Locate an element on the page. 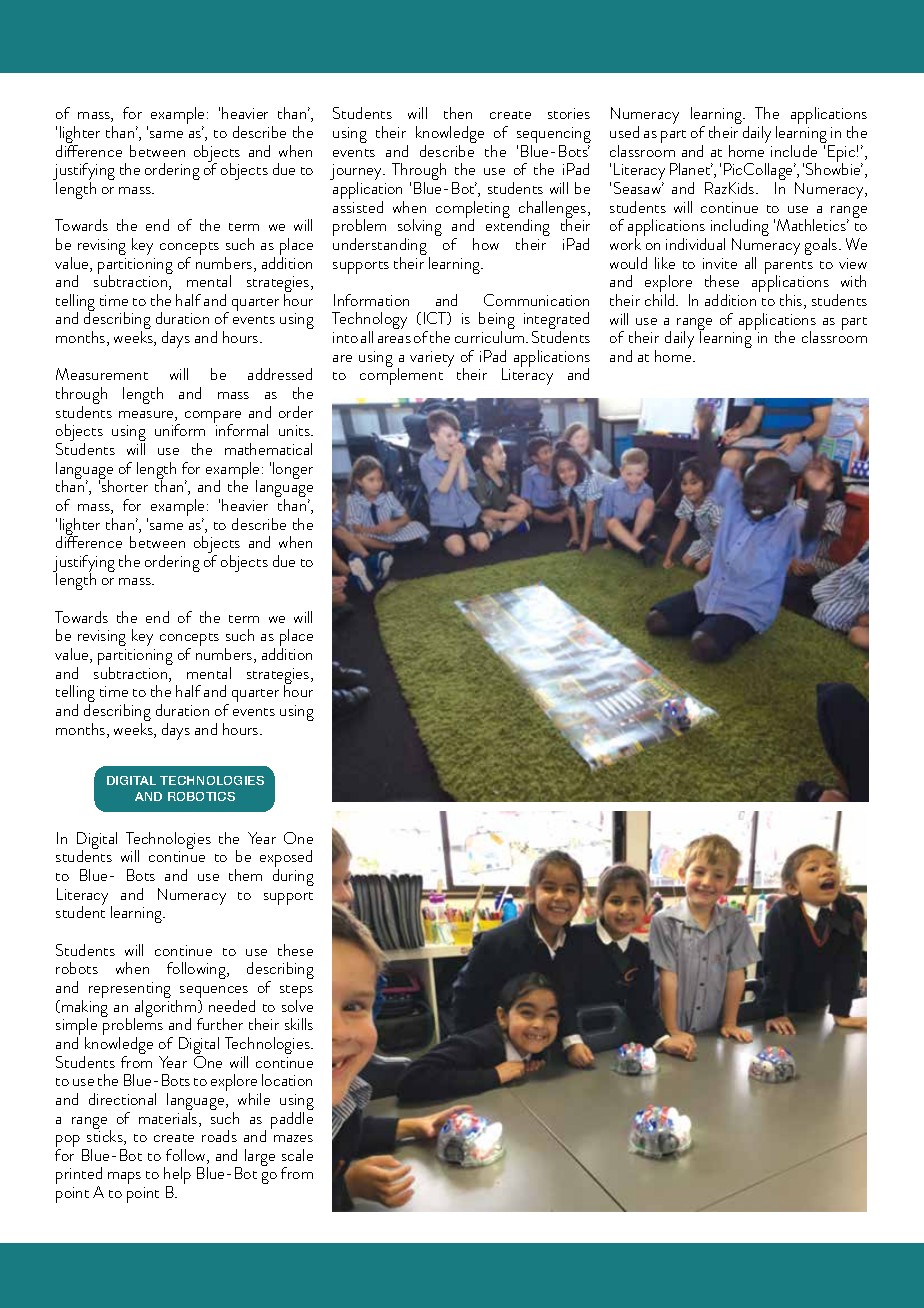 The width and height of the document is (924, 1308). scale is located at coordinates (297, 1155).
